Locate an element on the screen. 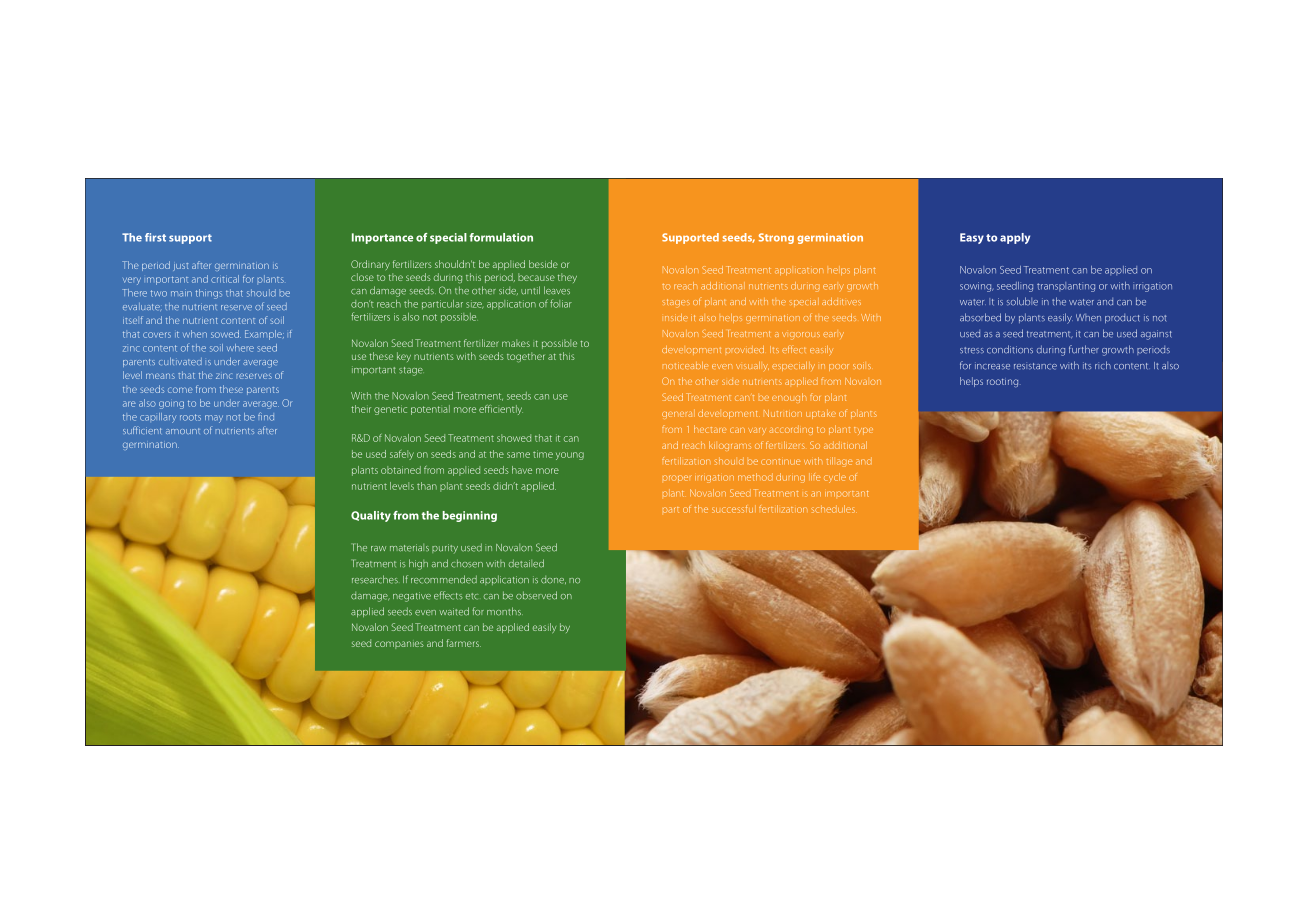 Image resolution: width=1308 pixels, height=924 pixels. apply is located at coordinates (1015, 238).
